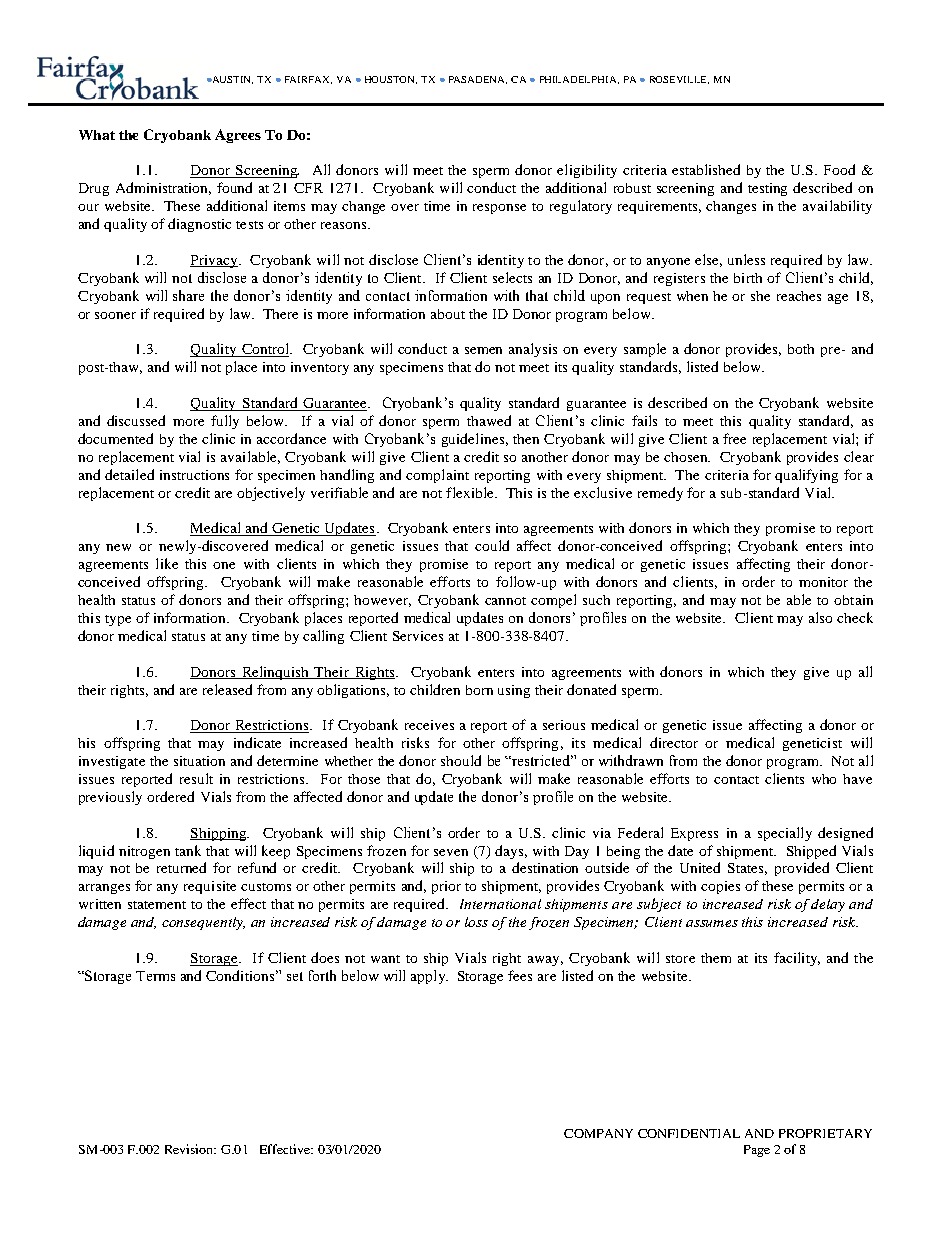 The height and width of the page is (1233, 952). I want to click on Agrees, so click(238, 136).
